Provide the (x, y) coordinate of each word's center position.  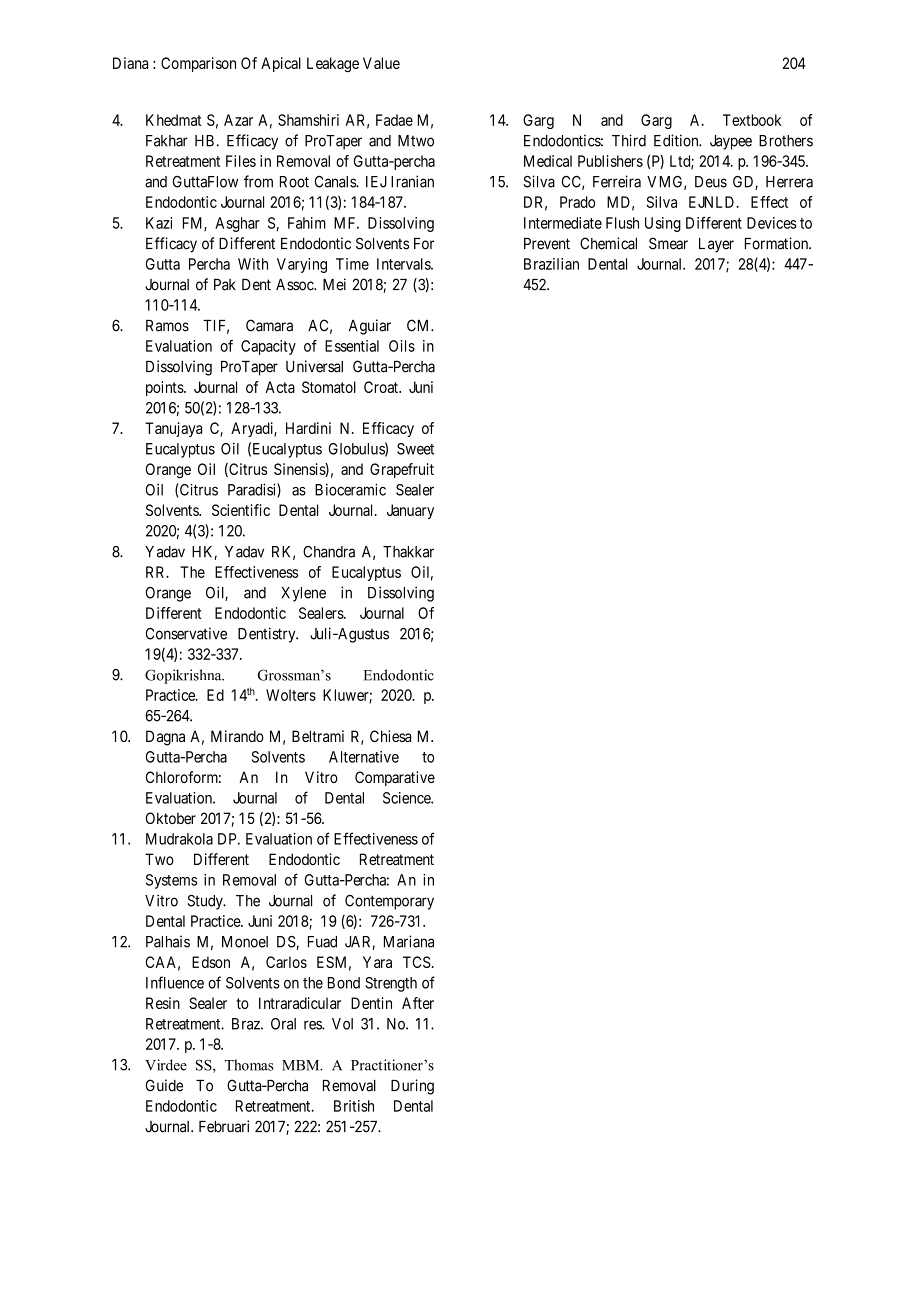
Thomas (249, 1065)
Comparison (198, 64)
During (412, 1087)
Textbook (752, 120)
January (410, 511)
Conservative (186, 633)
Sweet (415, 449)
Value (381, 63)
